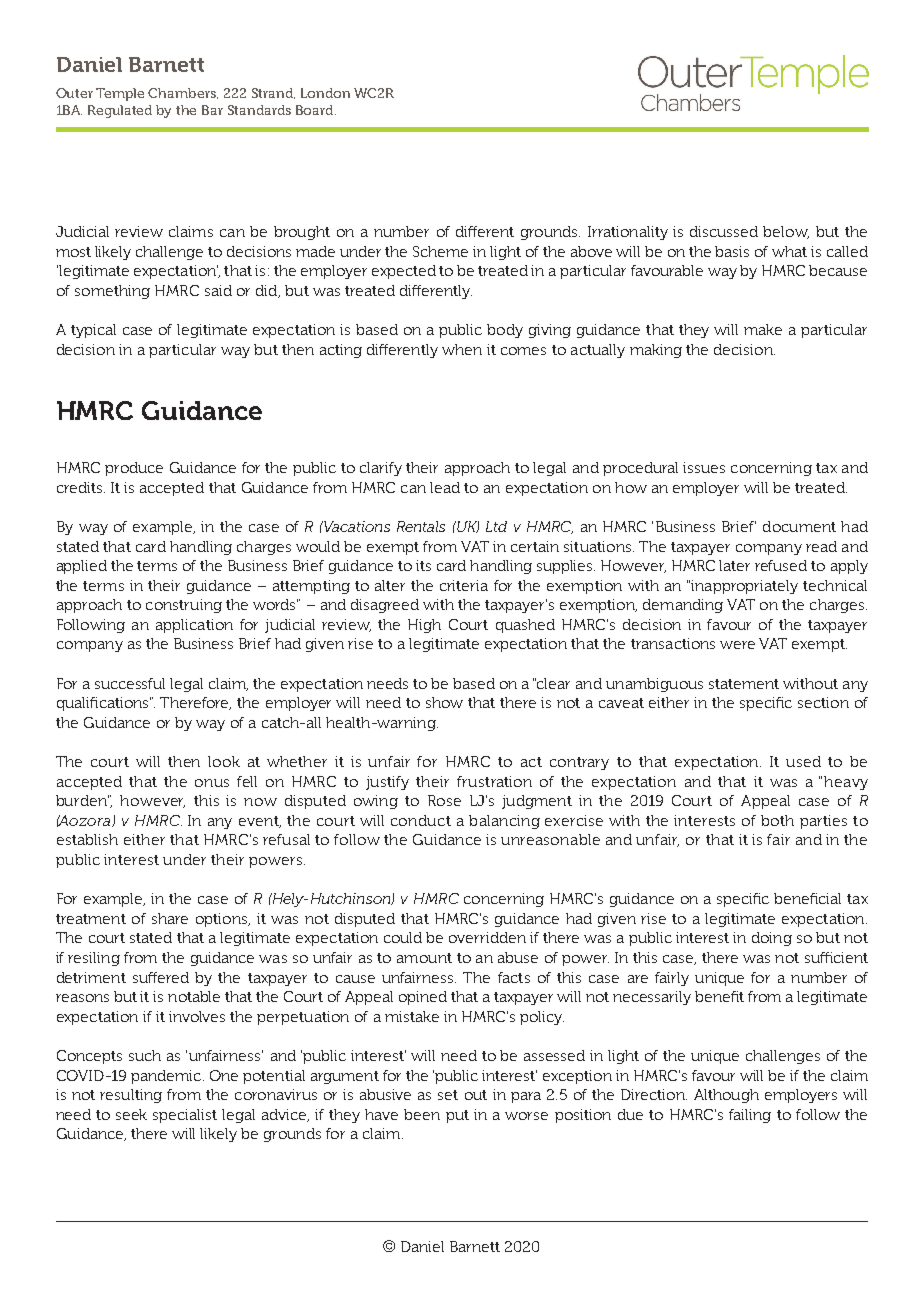  What do you see at coordinates (724, 231) in the document?
I see `discussed` at bounding box center [724, 231].
